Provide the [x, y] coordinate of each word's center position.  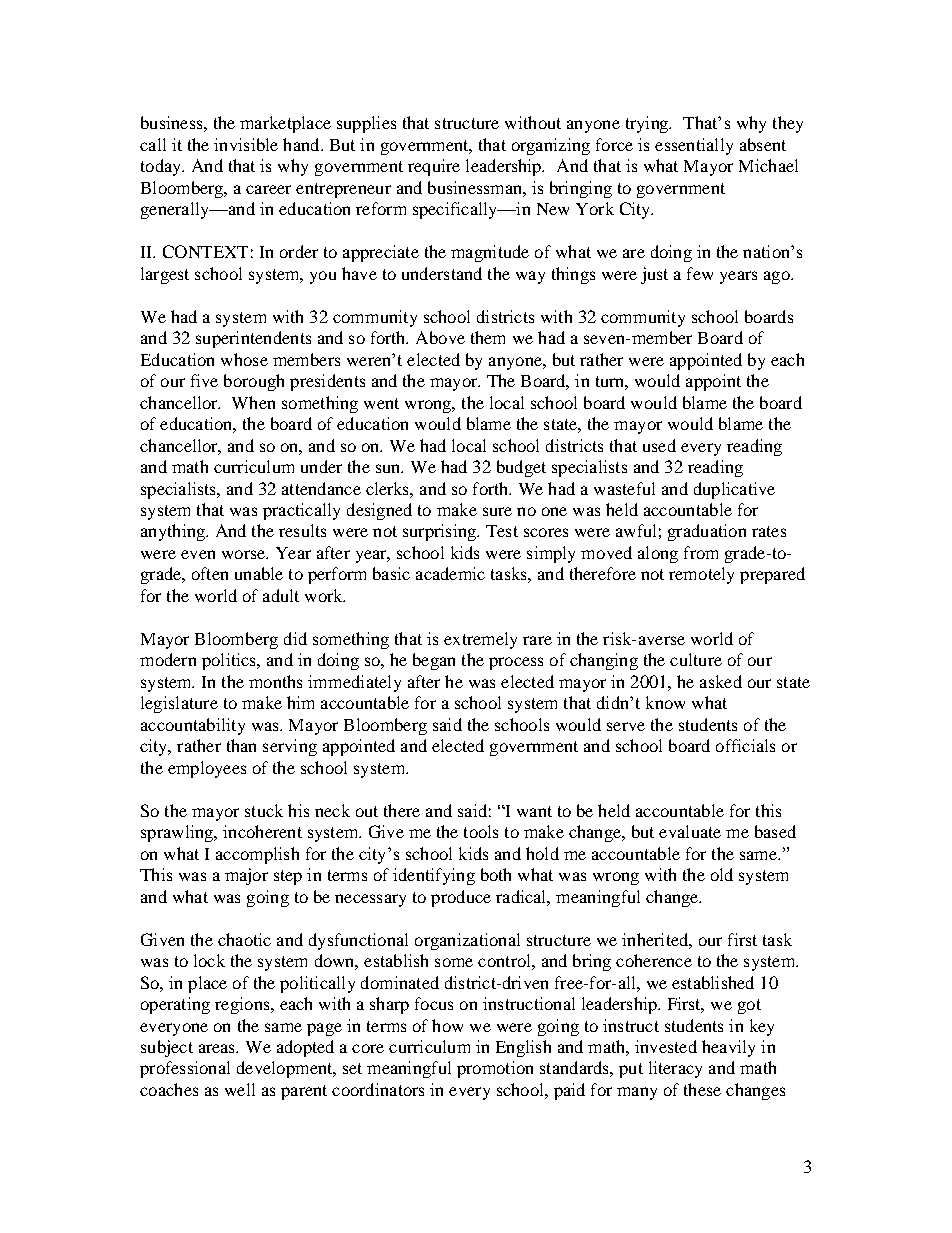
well [240, 1089]
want [534, 811]
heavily [728, 1048]
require [434, 167]
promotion [495, 1069]
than [241, 745]
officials [745, 745]
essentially [694, 146]
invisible [246, 144]
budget [521, 468]
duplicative [734, 490]
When [253, 402]
